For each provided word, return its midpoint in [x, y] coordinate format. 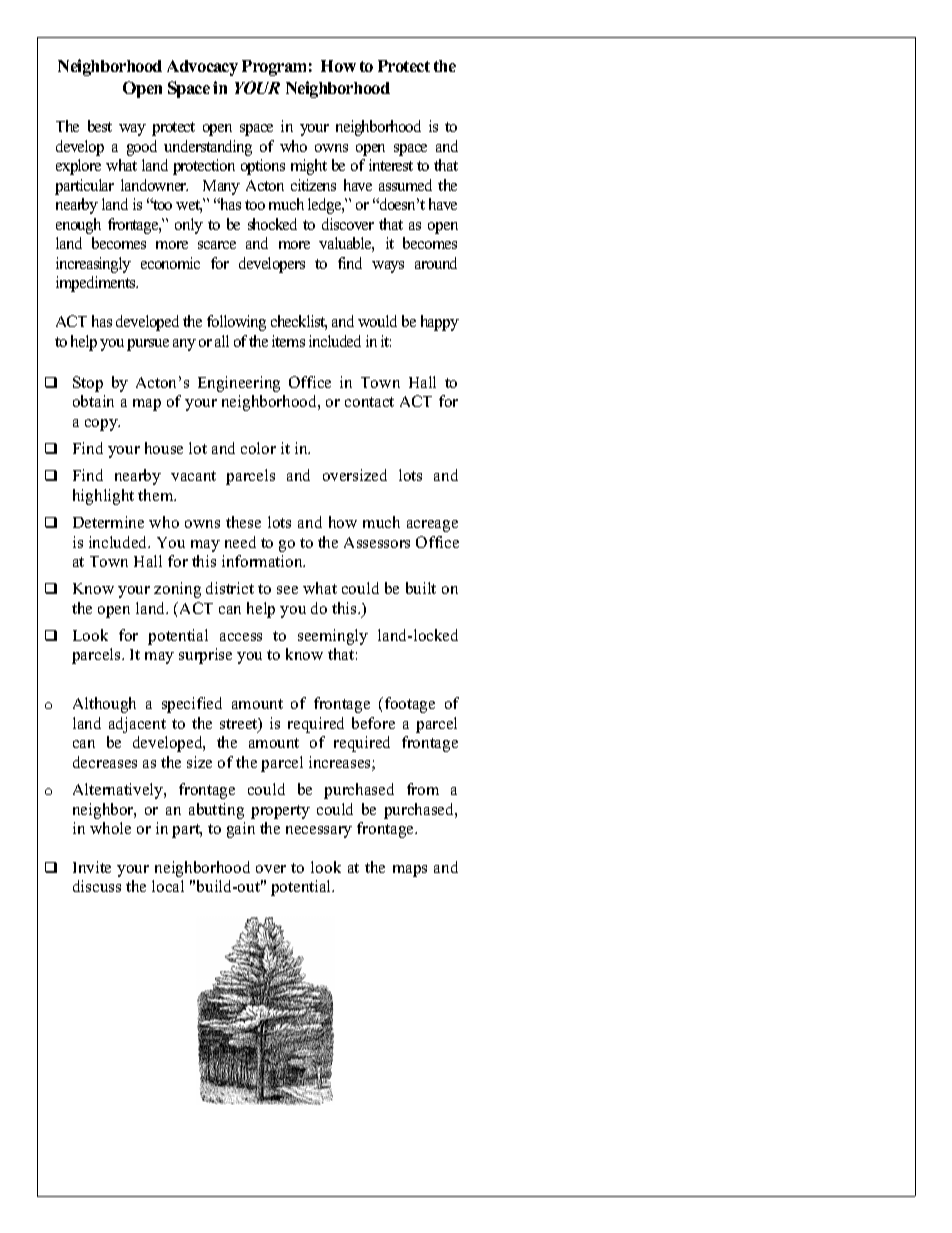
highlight [103, 497]
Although [104, 705]
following [236, 323]
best [100, 126]
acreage [432, 526]
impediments [97, 284]
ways [388, 267]
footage [410, 705]
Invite [92, 867]
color [258, 448]
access [241, 637]
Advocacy [202, 68]
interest [391, 165]
